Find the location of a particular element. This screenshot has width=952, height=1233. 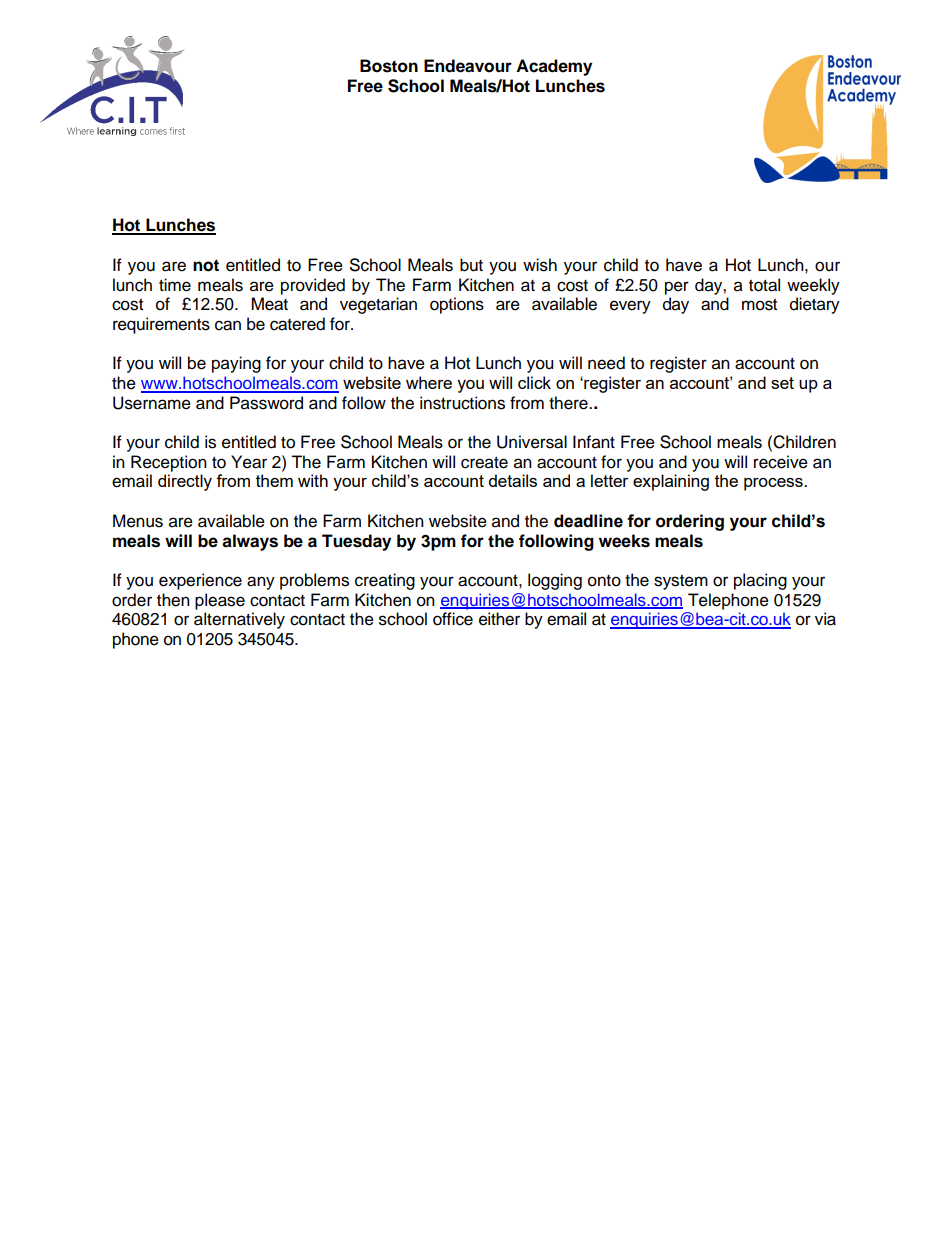

most is located at coordinates (759, 305).
